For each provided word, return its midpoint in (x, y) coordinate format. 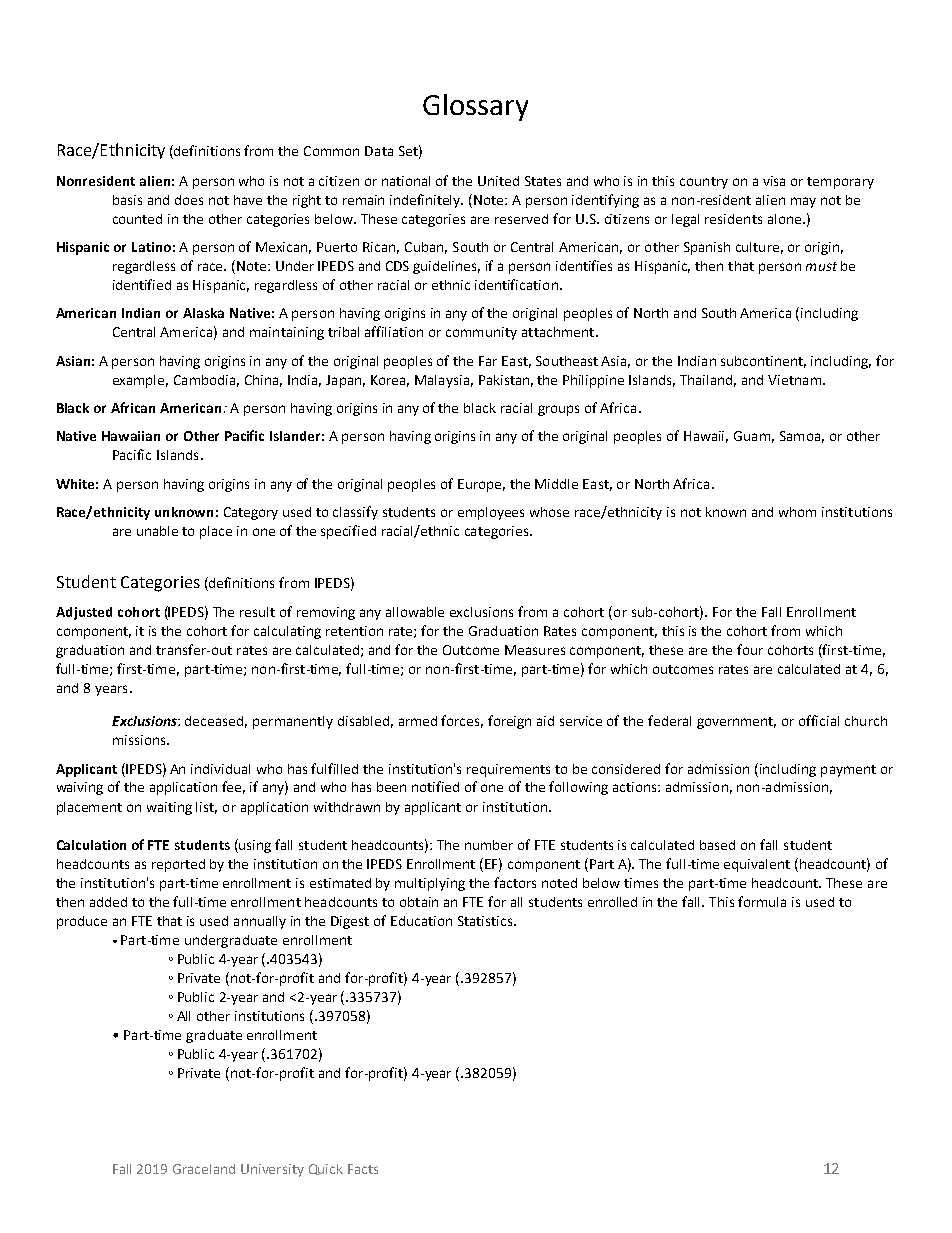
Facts (363, 1169)
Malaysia (442, 381)
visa (774, 181)
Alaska (203, 313)
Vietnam (794, 380)
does (189, 200)
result (257, 612)
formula (762, 901)
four (750, 649)
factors (515, 882)
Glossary (475, 107)
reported (178, 865)
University (272, 1170)
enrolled (612, 902)
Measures (535, 650)
